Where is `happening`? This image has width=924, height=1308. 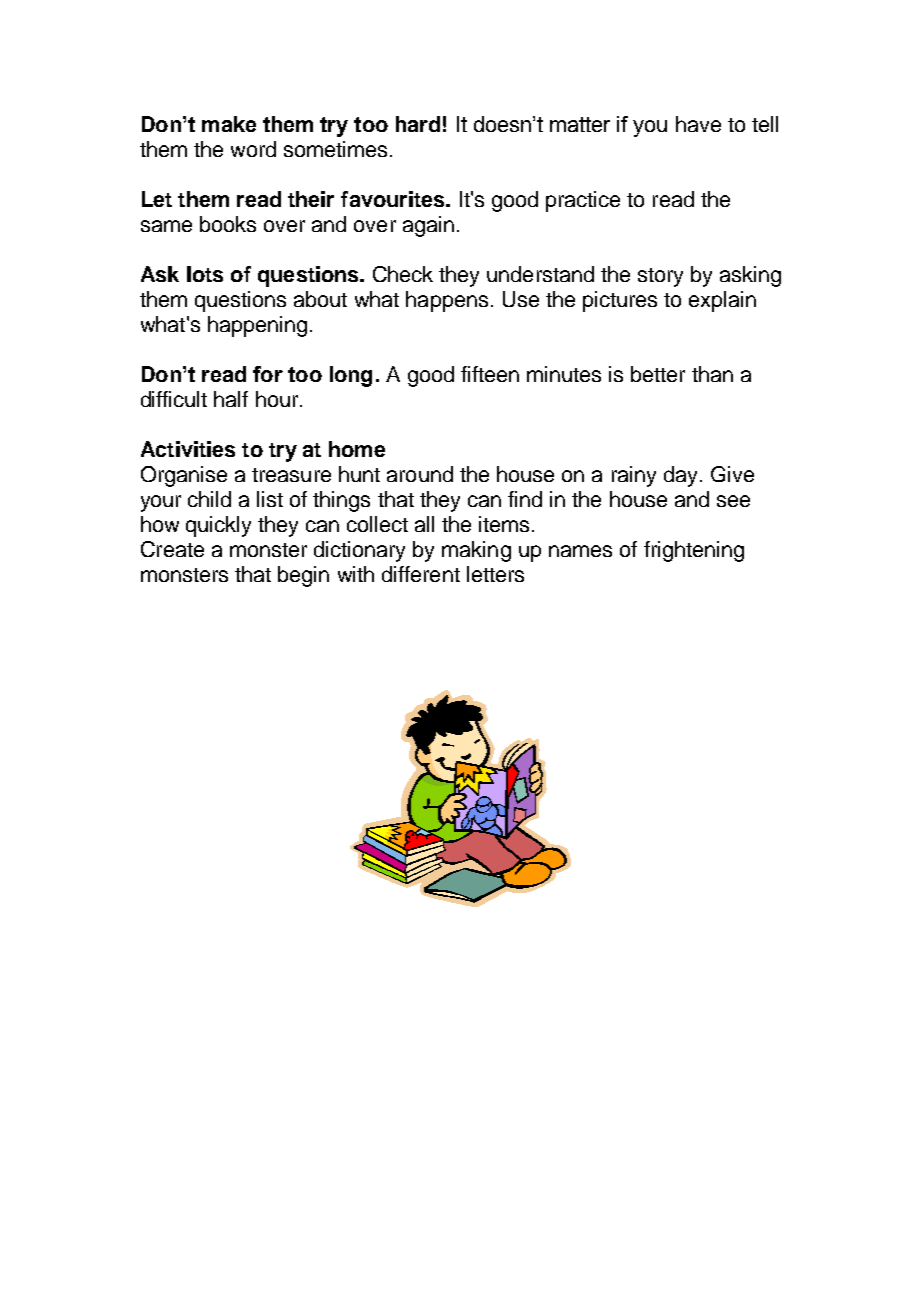 happening is located at coordinates (257, 326).
